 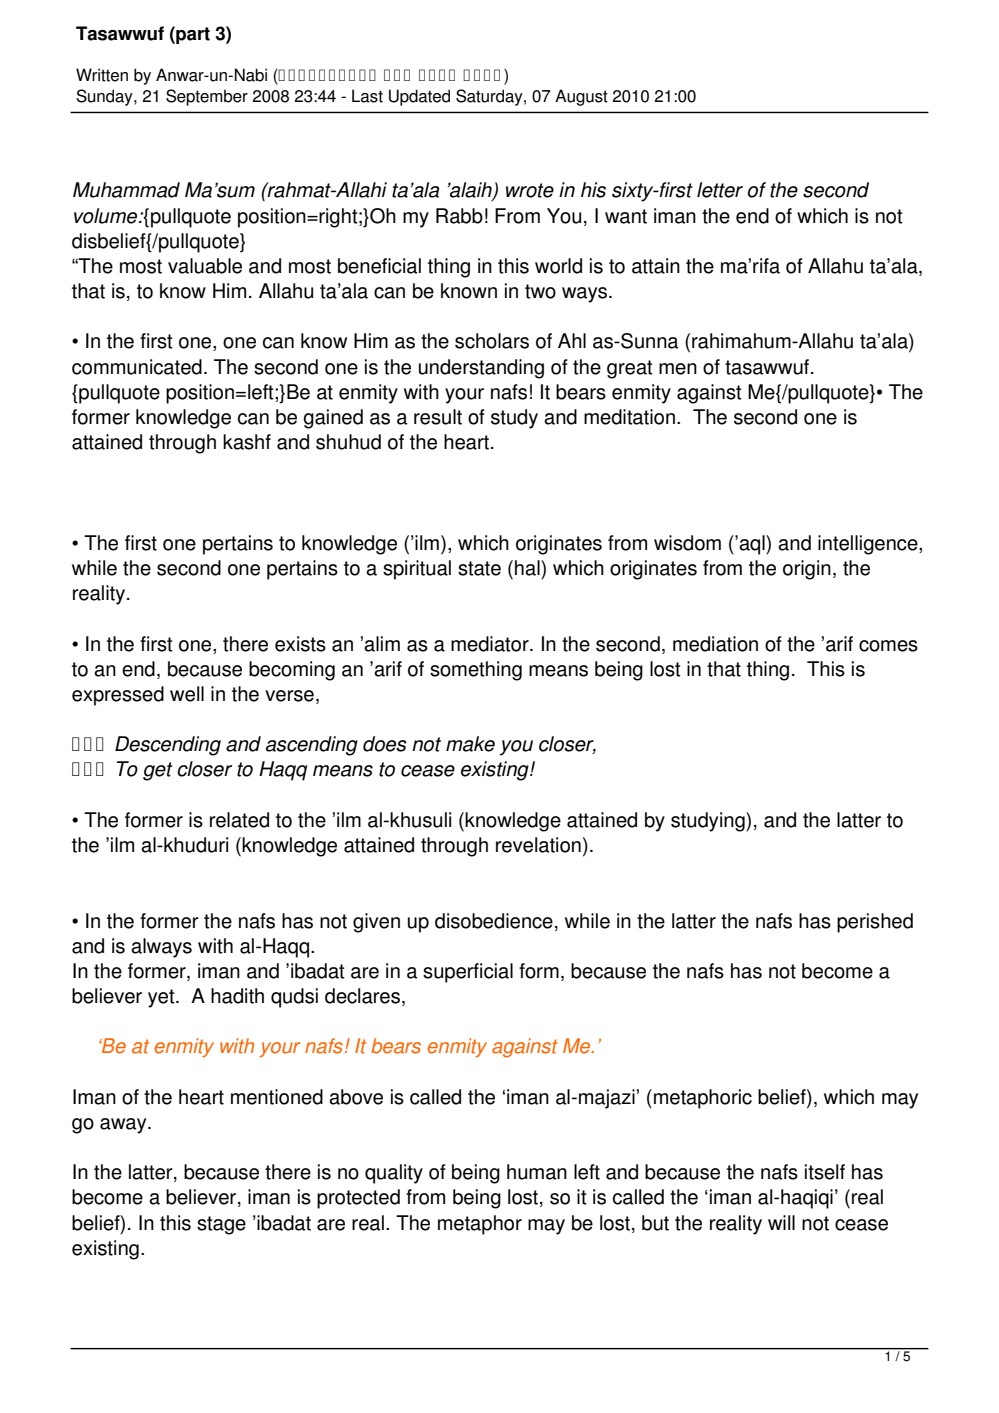 What do you see at coordinates (491, 644) in the screenshot?
I see `mediator` at bounding box center [491, 644].
